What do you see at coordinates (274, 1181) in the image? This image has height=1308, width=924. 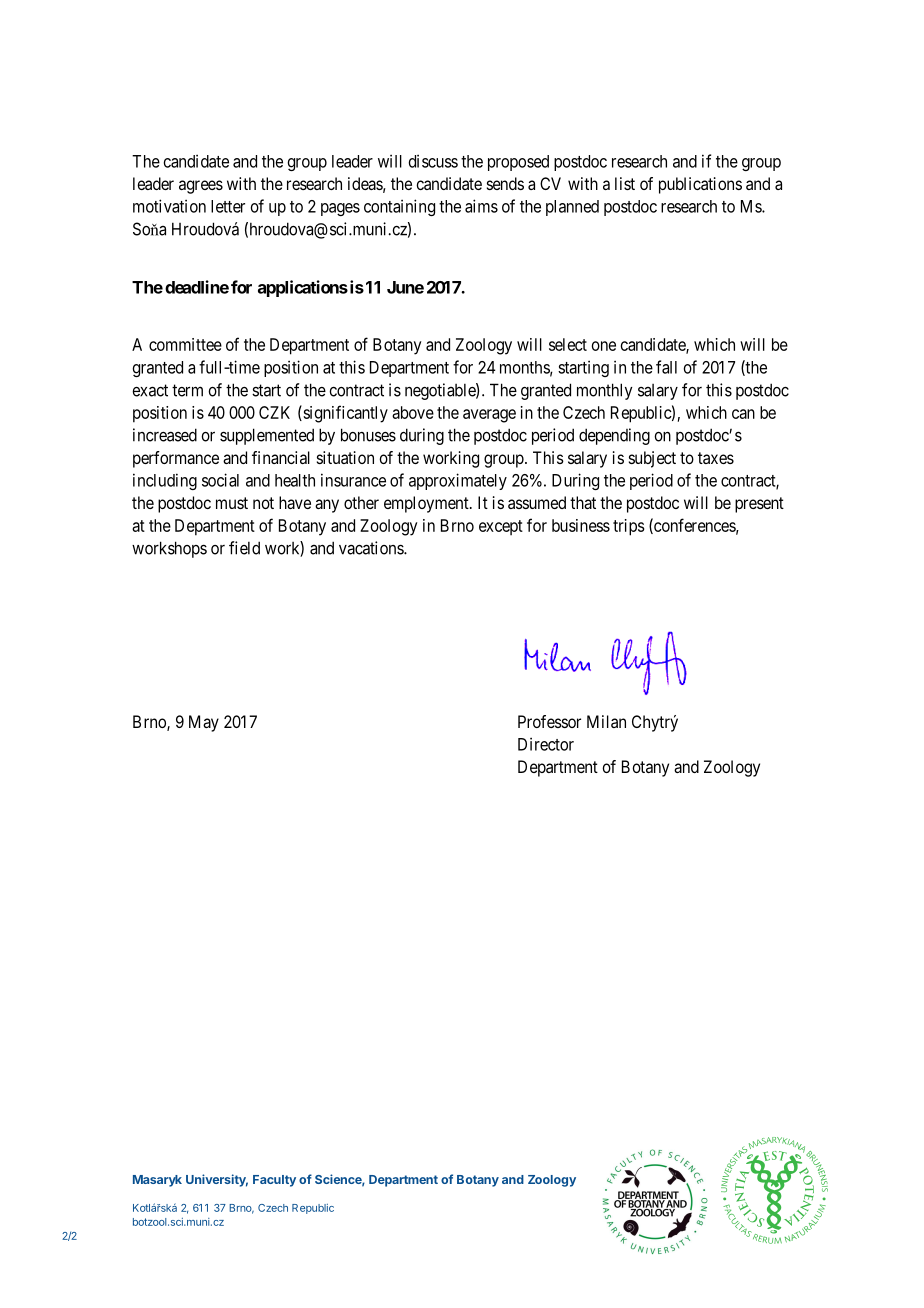 I see `Faculty` at bounding box center [274, 1181].
